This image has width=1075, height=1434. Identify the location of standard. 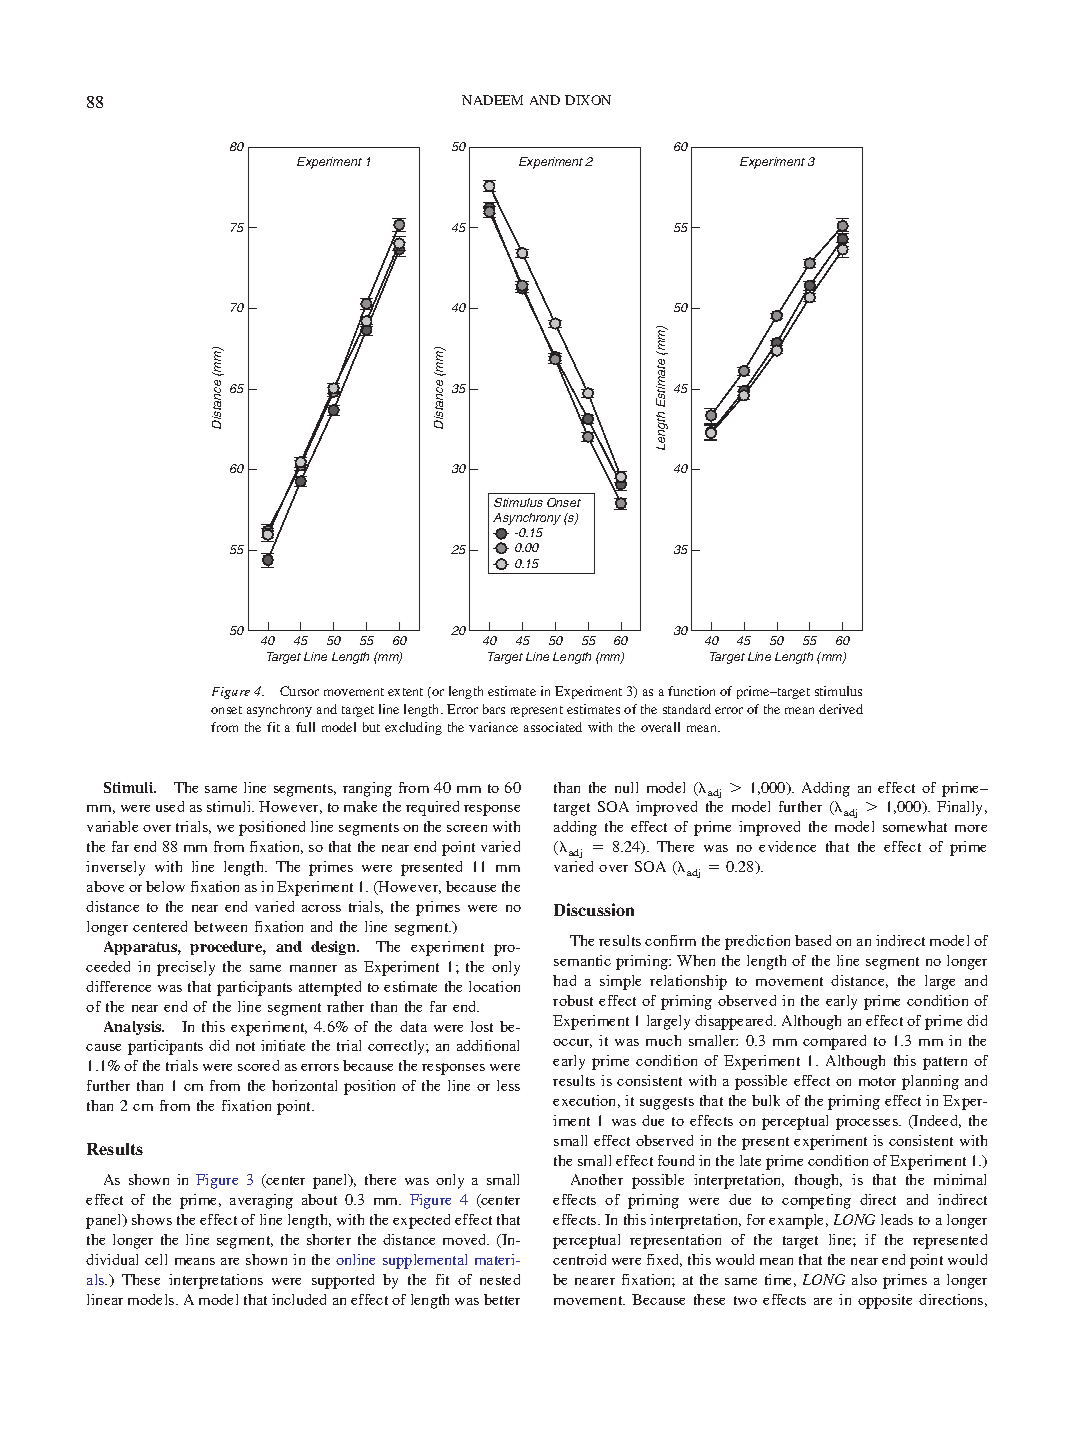
(687, 709).
